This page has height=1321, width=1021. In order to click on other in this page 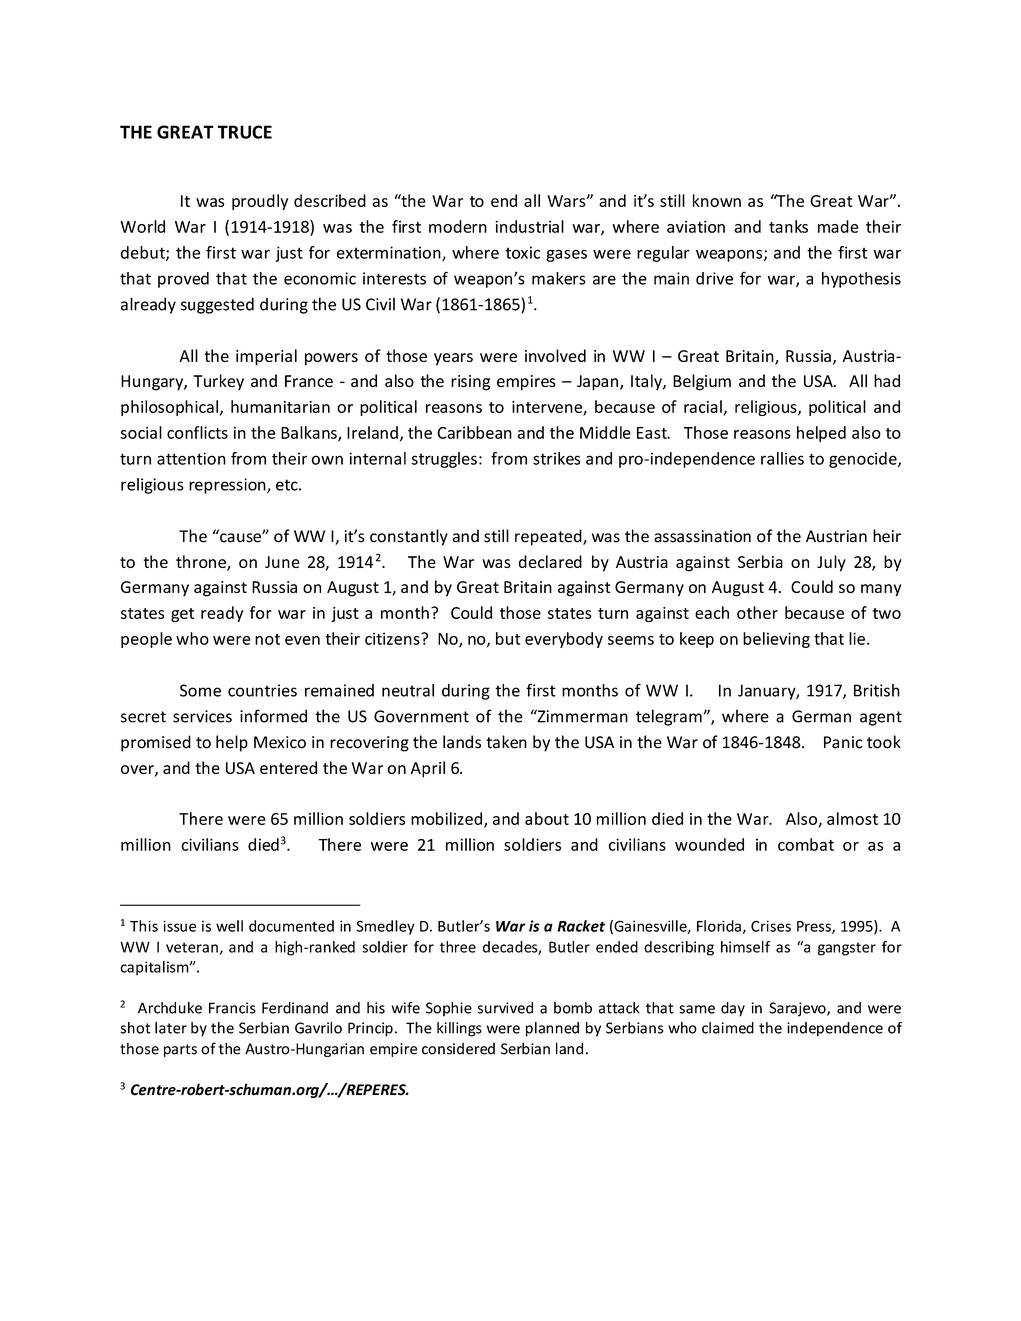, I will do `click(757, 612)`.
